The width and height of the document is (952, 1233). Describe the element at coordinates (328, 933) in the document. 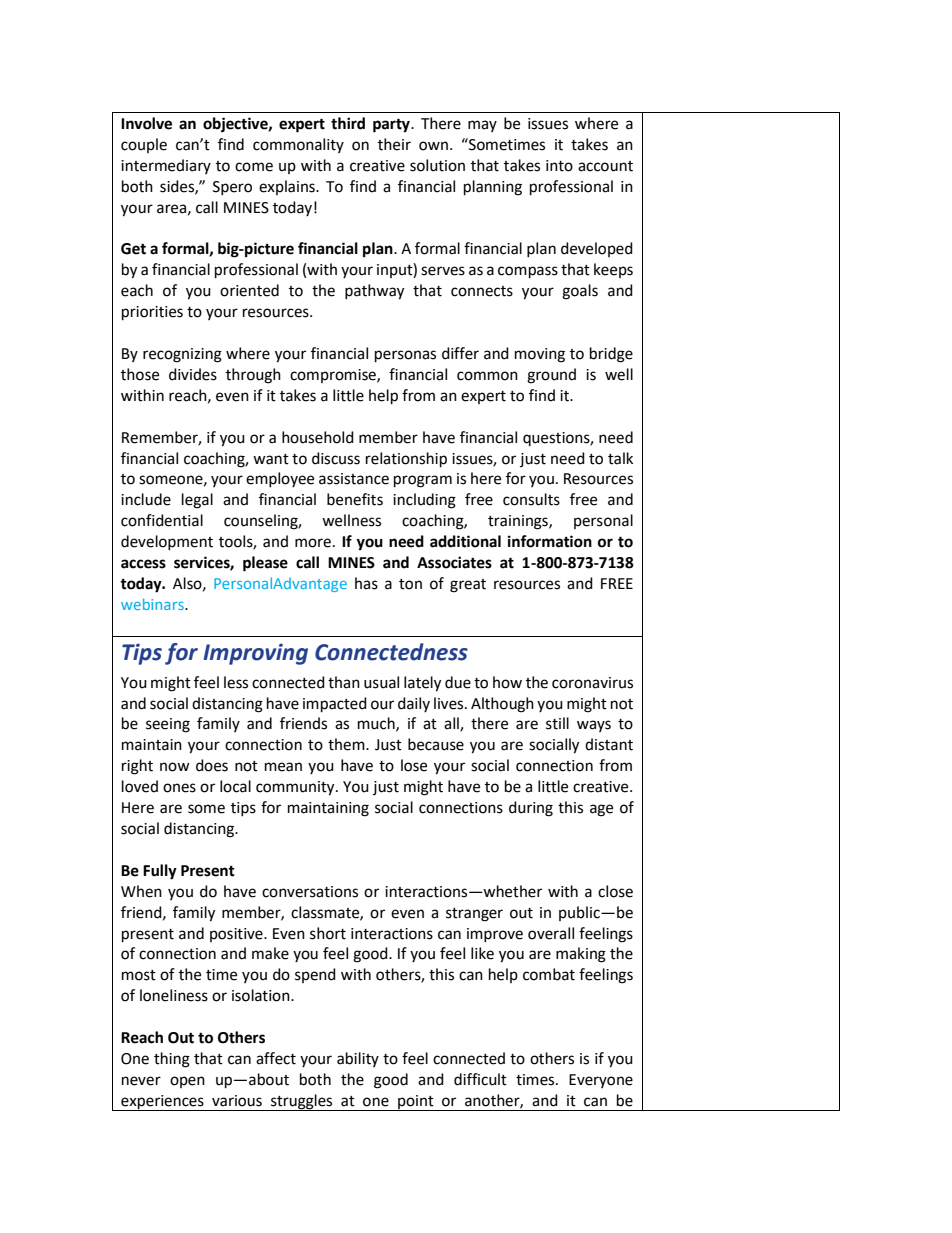

I see `short` at that location.
